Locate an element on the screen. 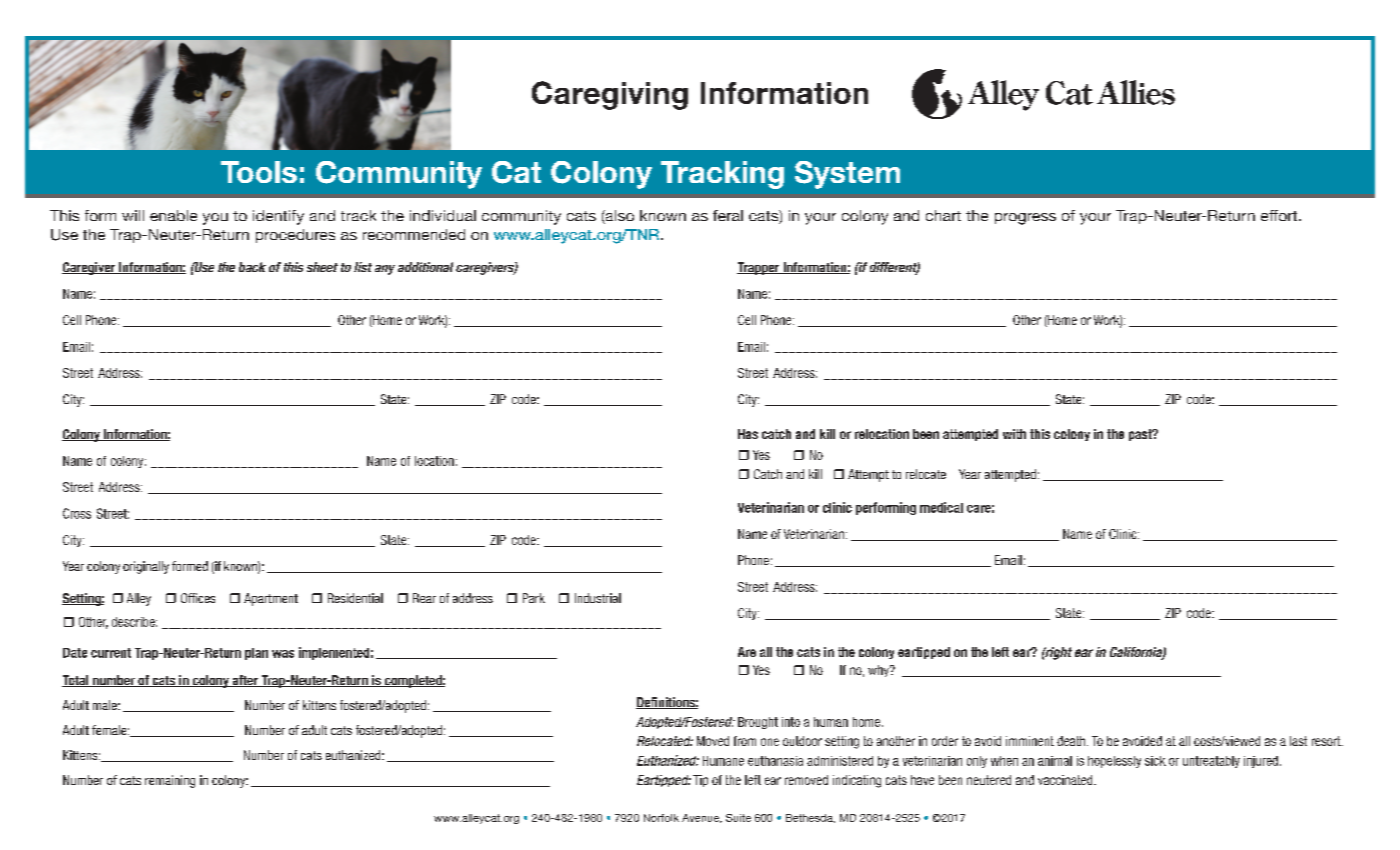 This screenshot has width=1400, height=850. medical is located at coordinates (941, 507).
